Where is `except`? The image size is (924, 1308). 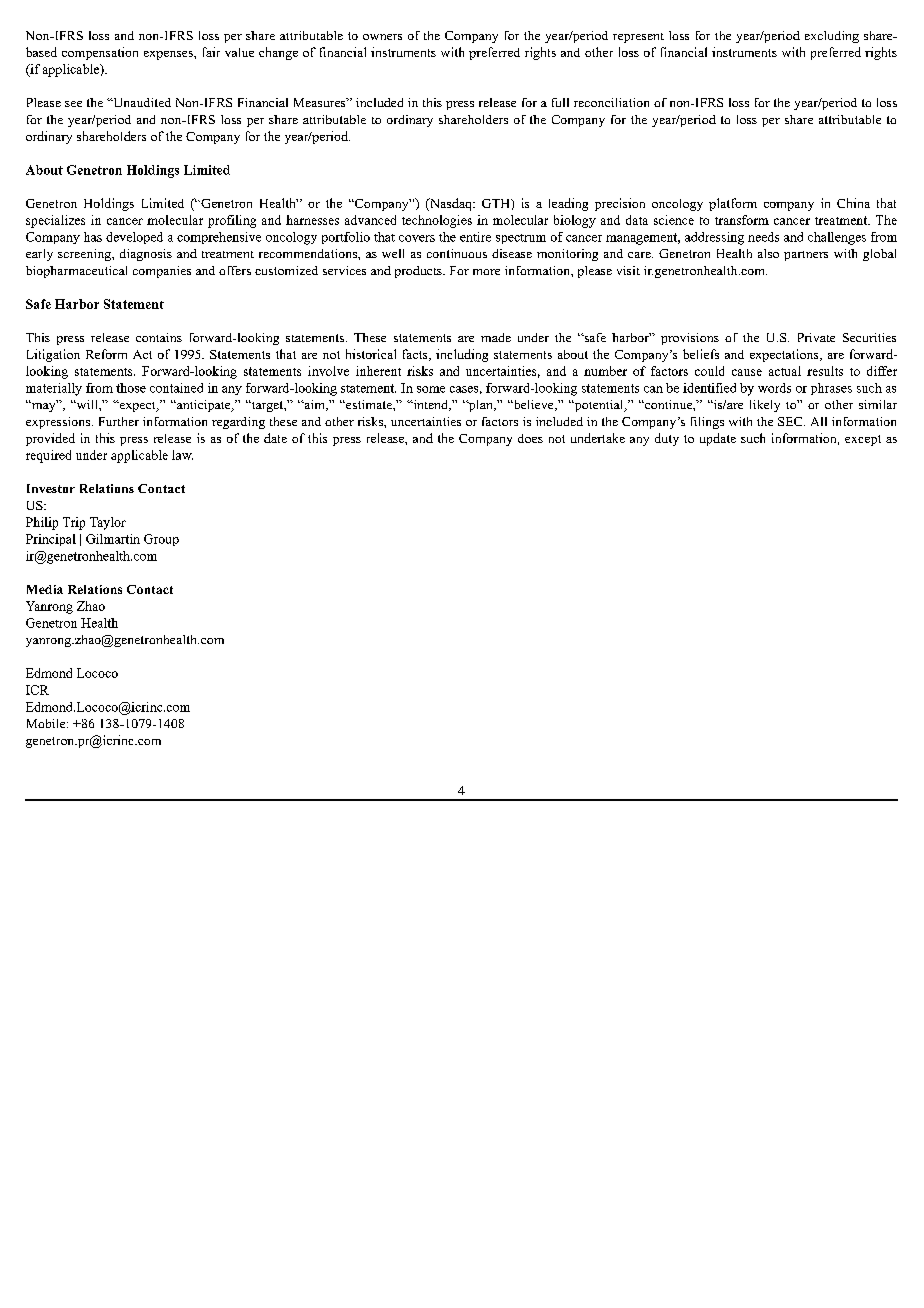
except is located at coordinates (863, 440).
